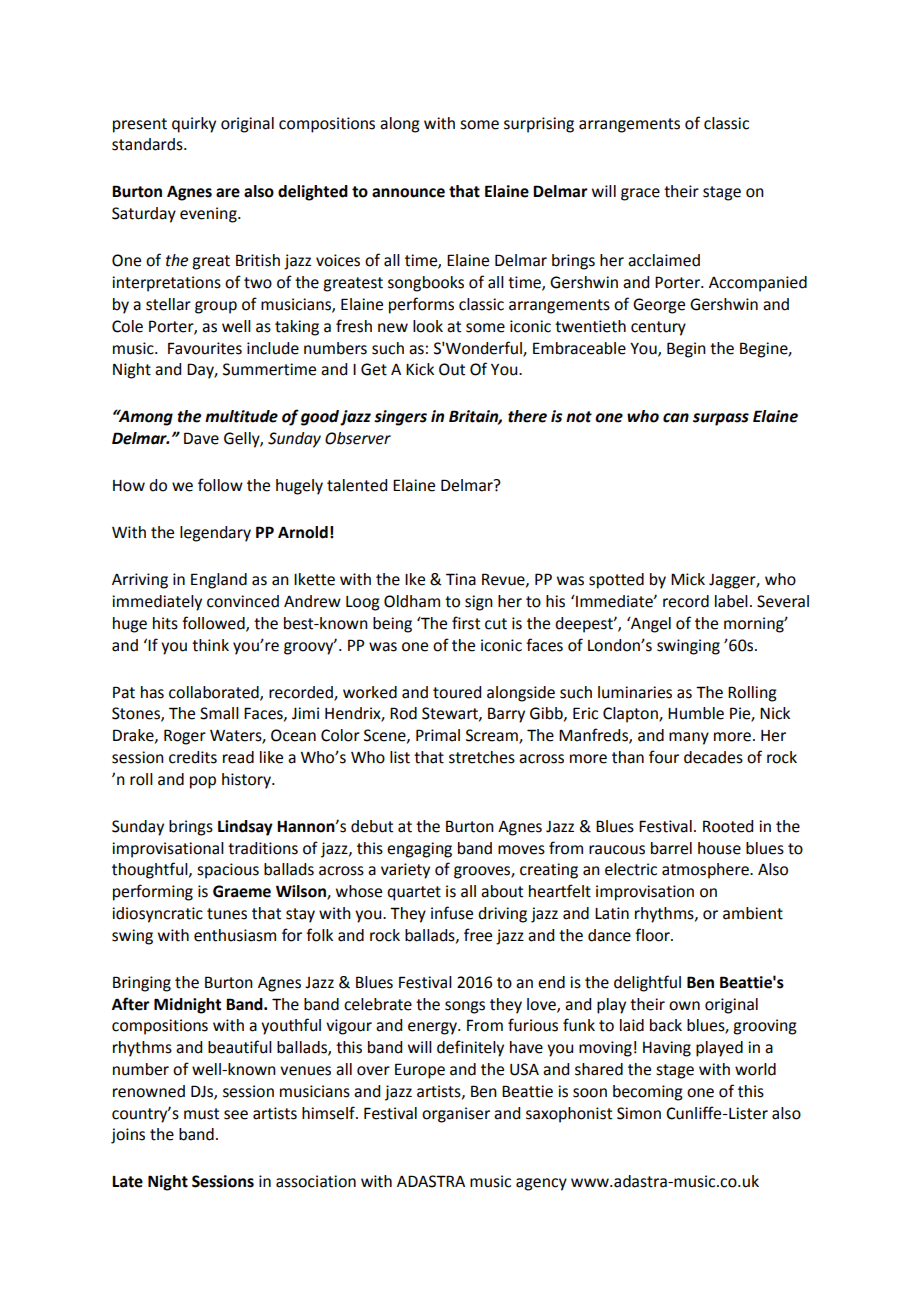  I want to click on grace, so click(640, 194).
